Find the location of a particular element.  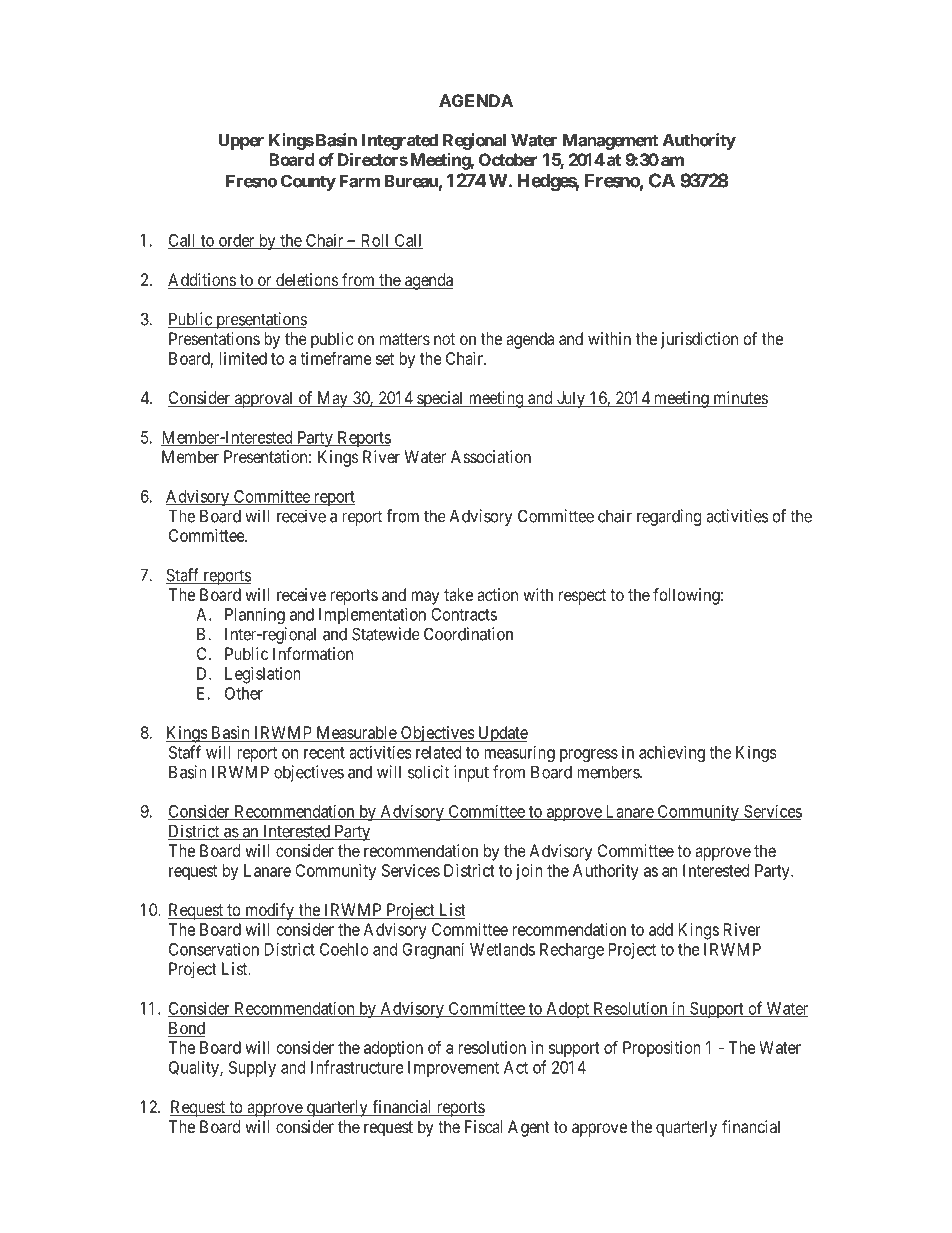

Improvement is located at coordinates (453, 1069).
